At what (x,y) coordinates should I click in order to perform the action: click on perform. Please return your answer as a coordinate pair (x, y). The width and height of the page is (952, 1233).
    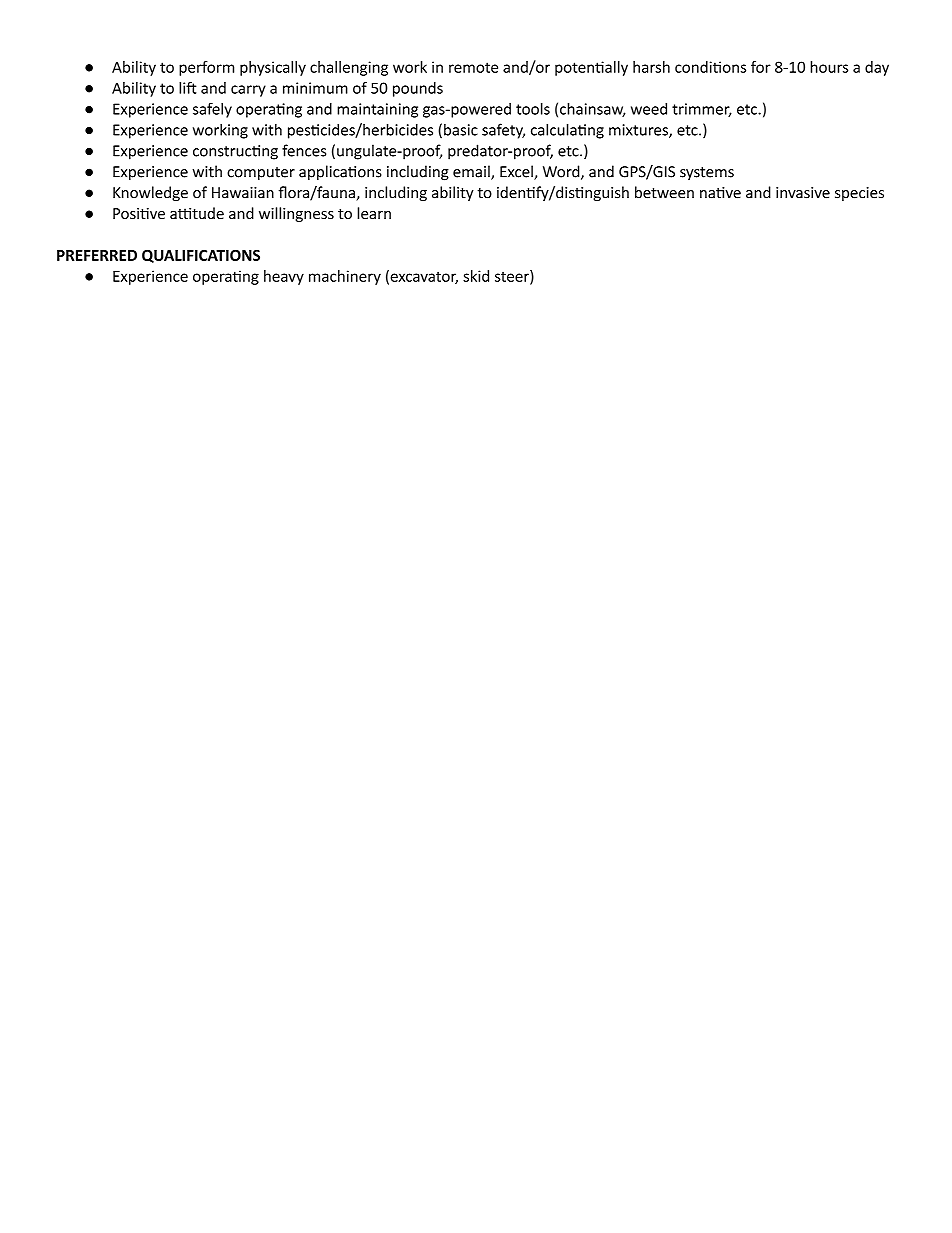
    Looking at the image, I should click on (206, 68).
